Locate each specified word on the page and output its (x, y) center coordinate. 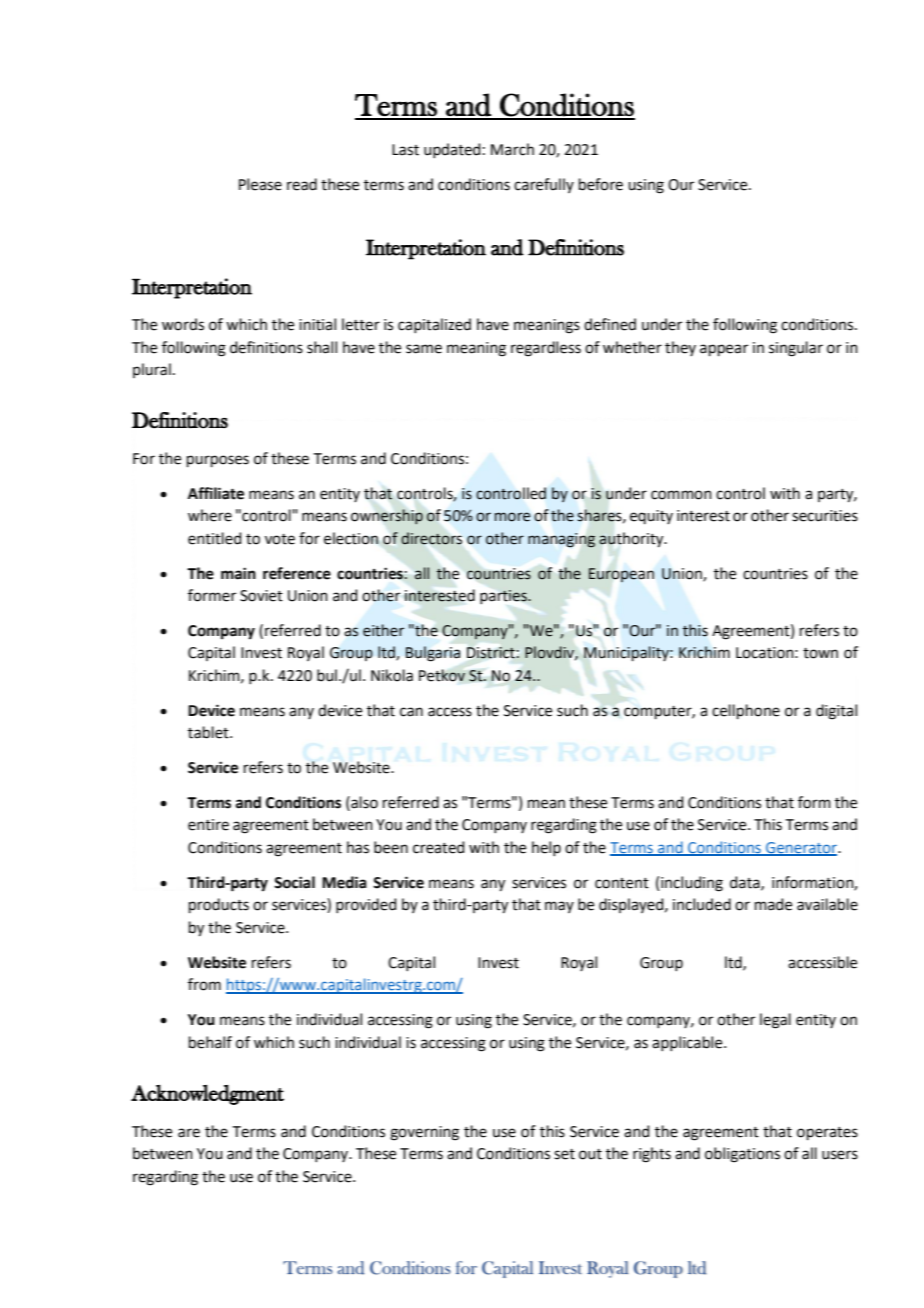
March (512, 149)
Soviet (261, 596)
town (820, 653)
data (746, 883)
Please (260, 184)
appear (724, 350)
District (491, 653)
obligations (742, 1155)
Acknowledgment (207, 1095)
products (219, 905)
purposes (218, 461)
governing (424, 1133)
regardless (546, 349)
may (559, 907)
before (601, 184)
